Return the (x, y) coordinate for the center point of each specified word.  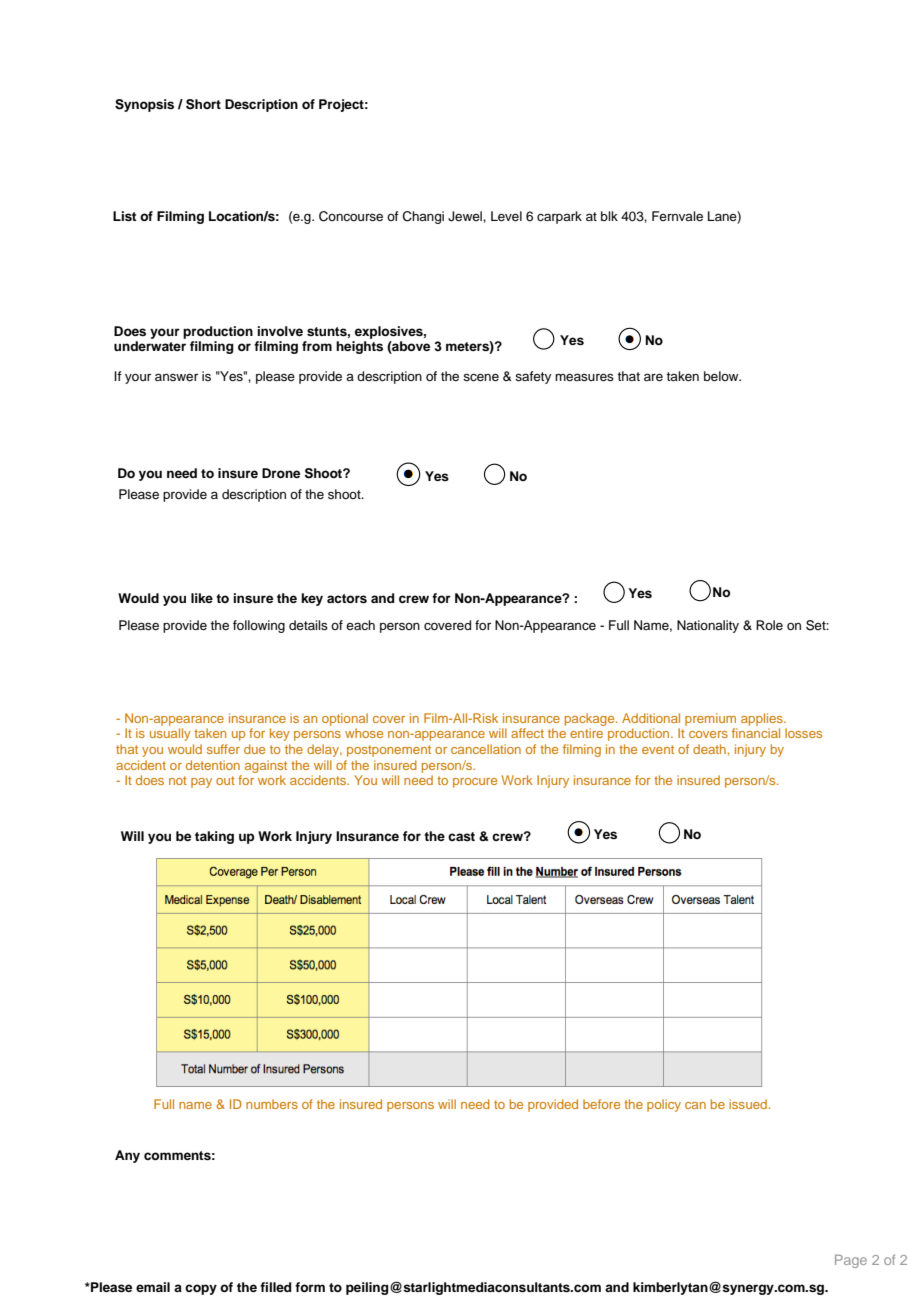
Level (506, 216)
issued (748, 1104)
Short (203, 104)
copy (201, 1289)
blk (609, 216)
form (310, 1287)
